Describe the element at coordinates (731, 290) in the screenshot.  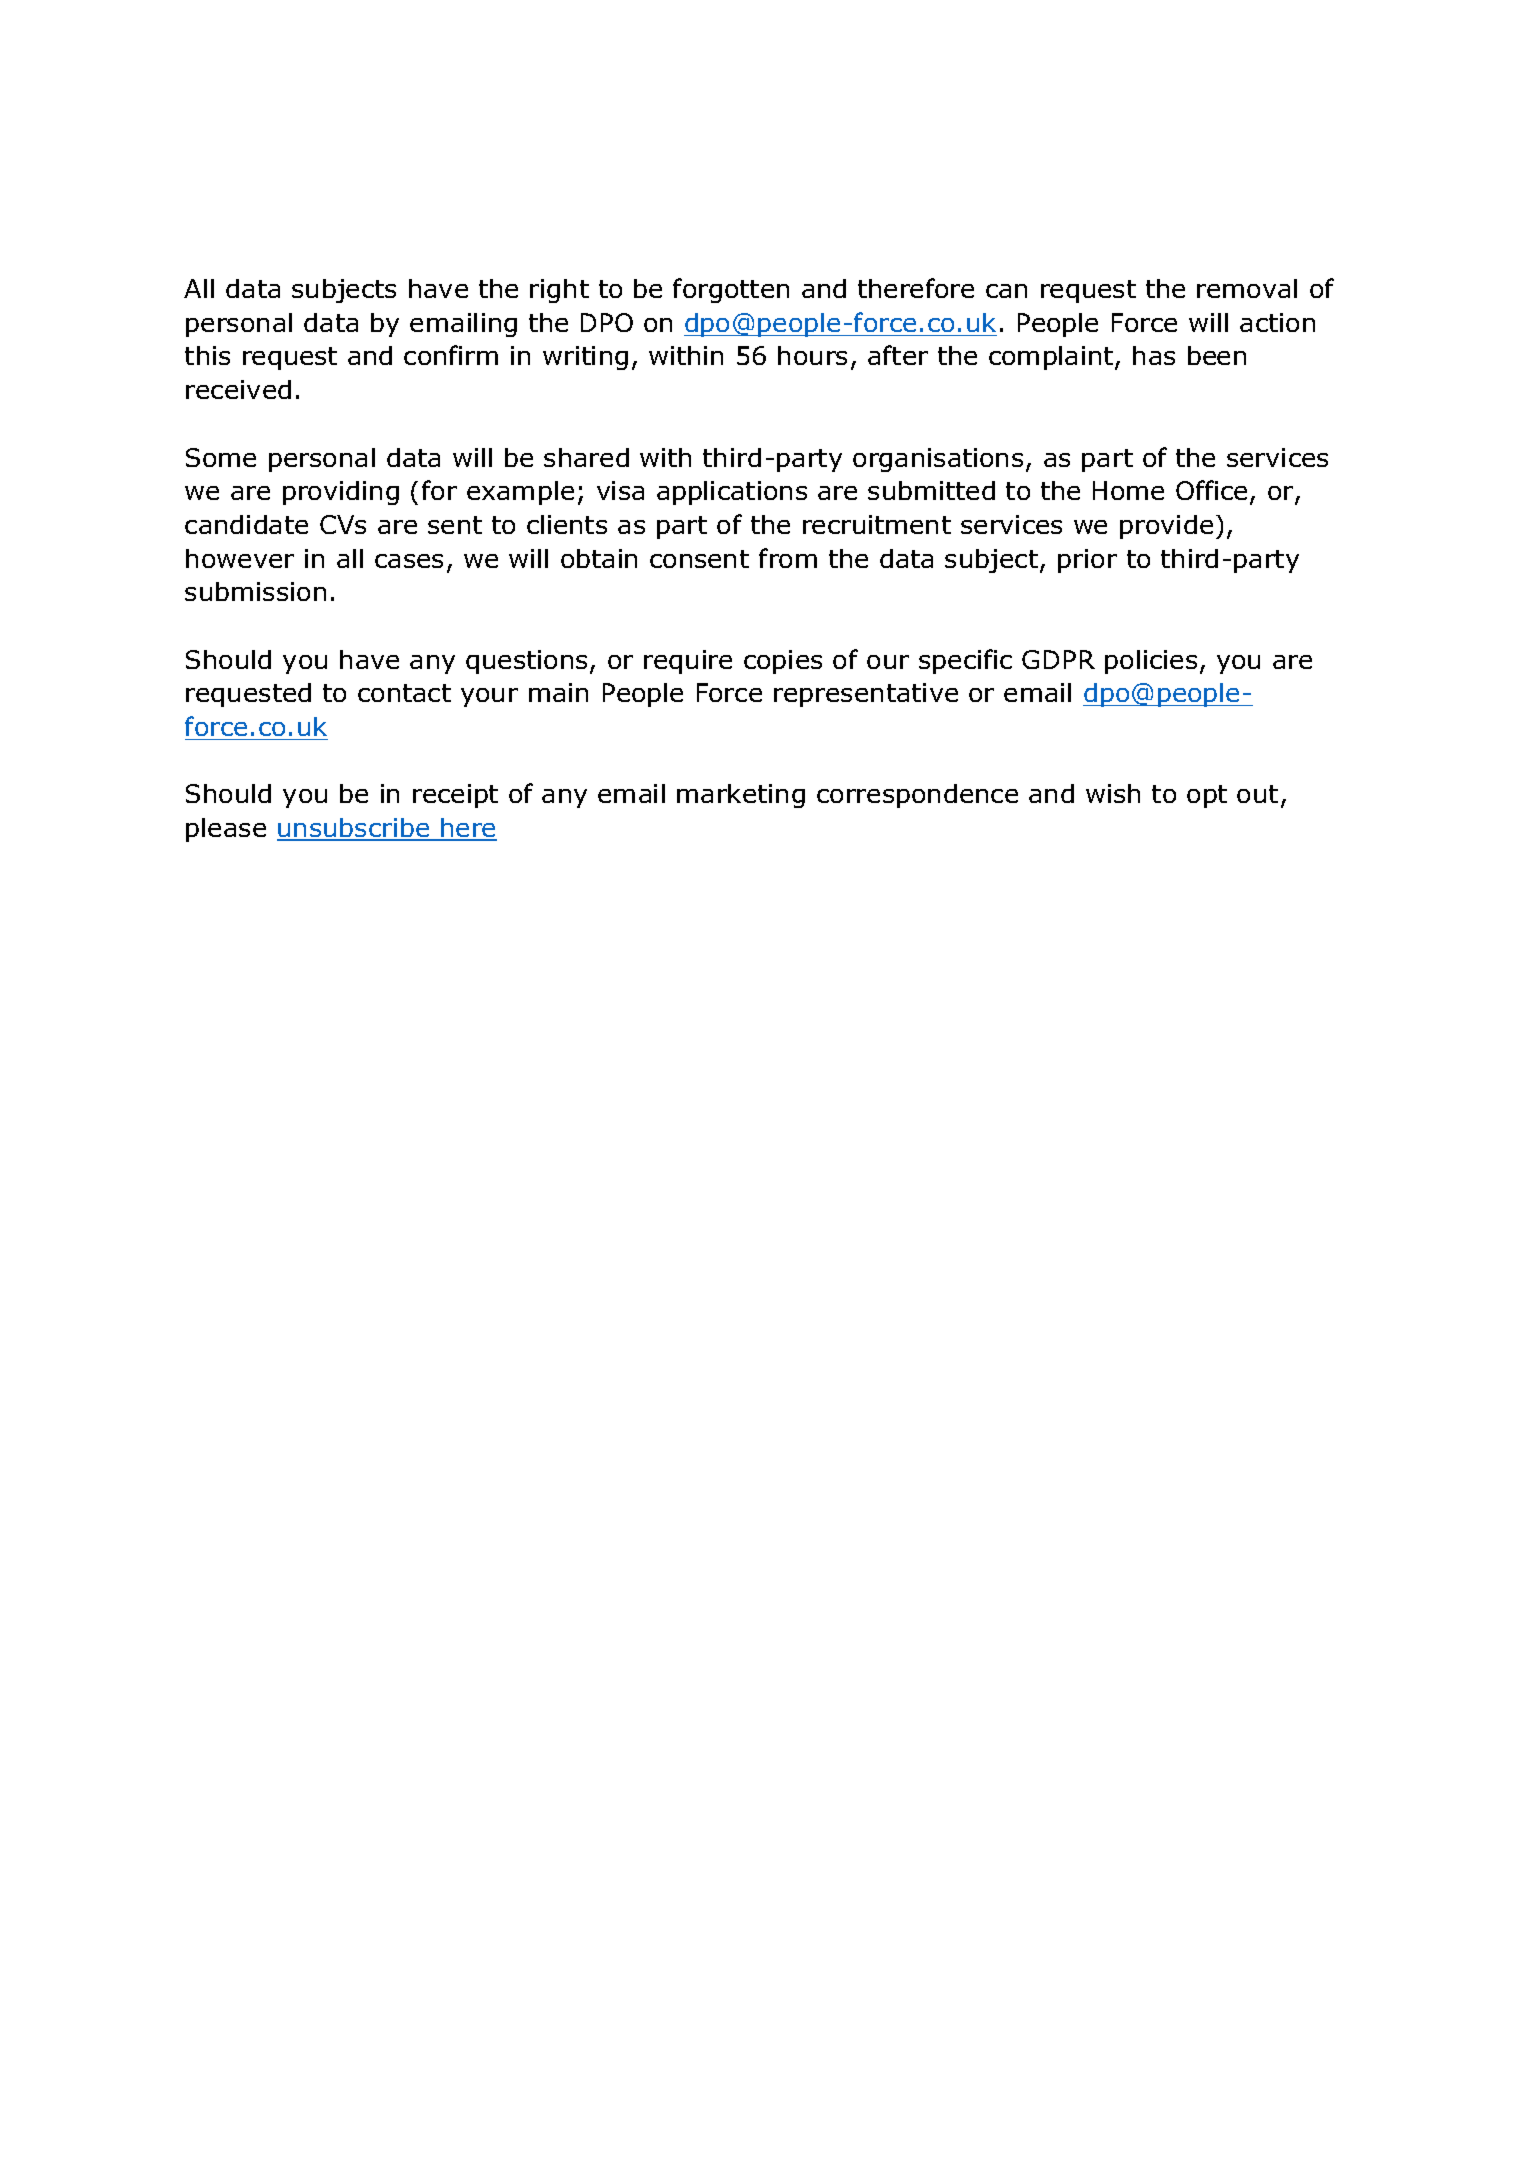
I see `forgotten` at that location.
